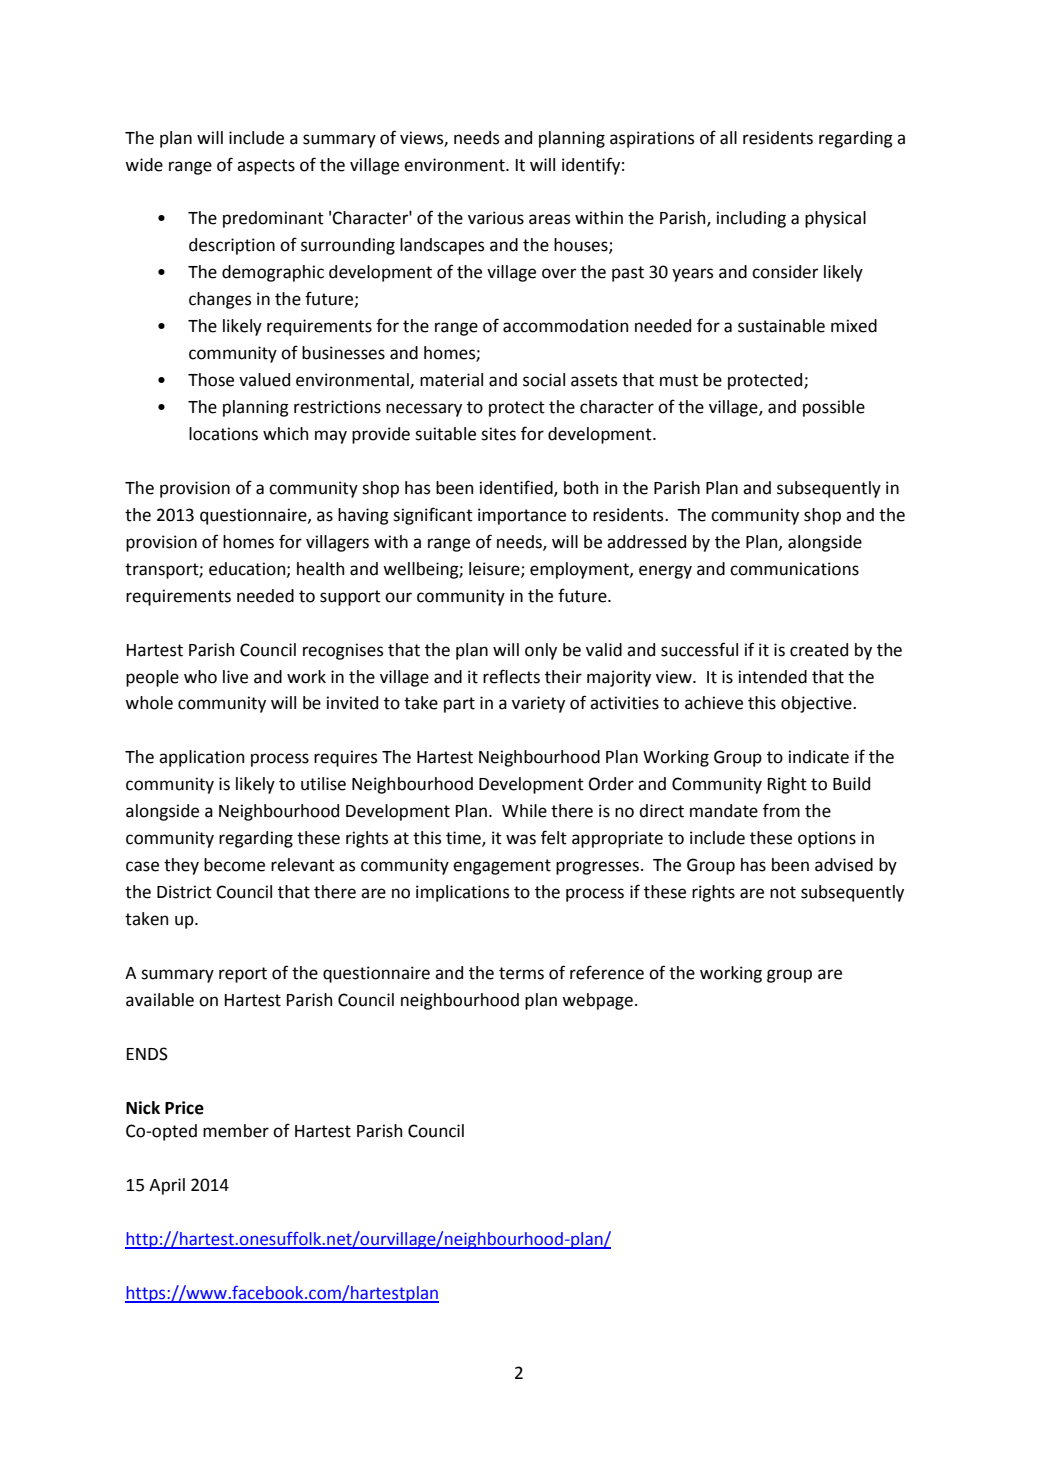 This screenshot has height=1469, width=1038. What do you see at coordinates (223, 434) in the screenshot?
I see `locations` at bounding box center [223, 434].
